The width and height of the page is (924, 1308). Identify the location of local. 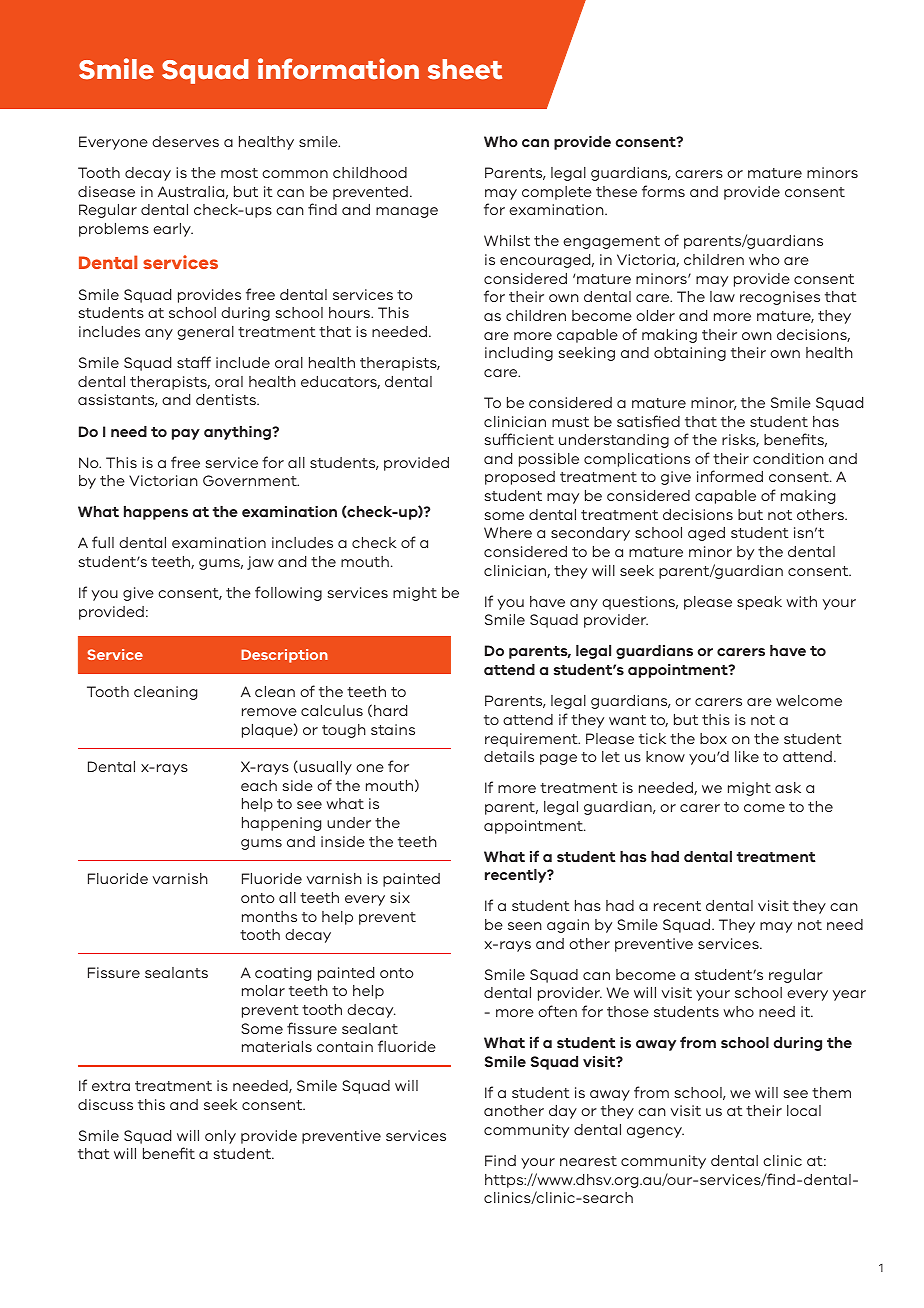
(804, 1110).
